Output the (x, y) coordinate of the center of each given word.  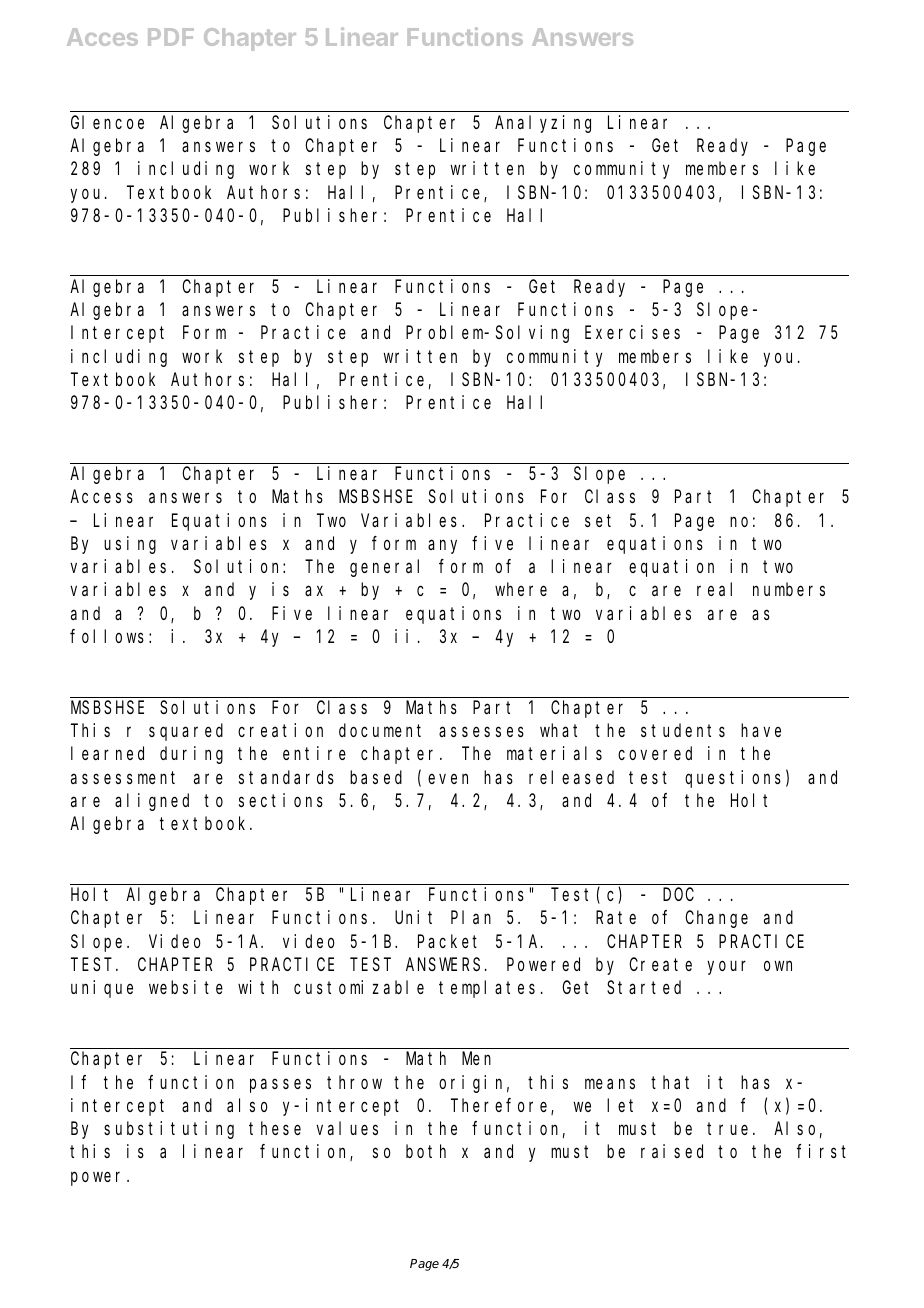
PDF (171, 37)
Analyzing (543, 124)
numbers (789, 589)
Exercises (632, 332)
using (130, 545)
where (521, 589)
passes (280, 1085)
